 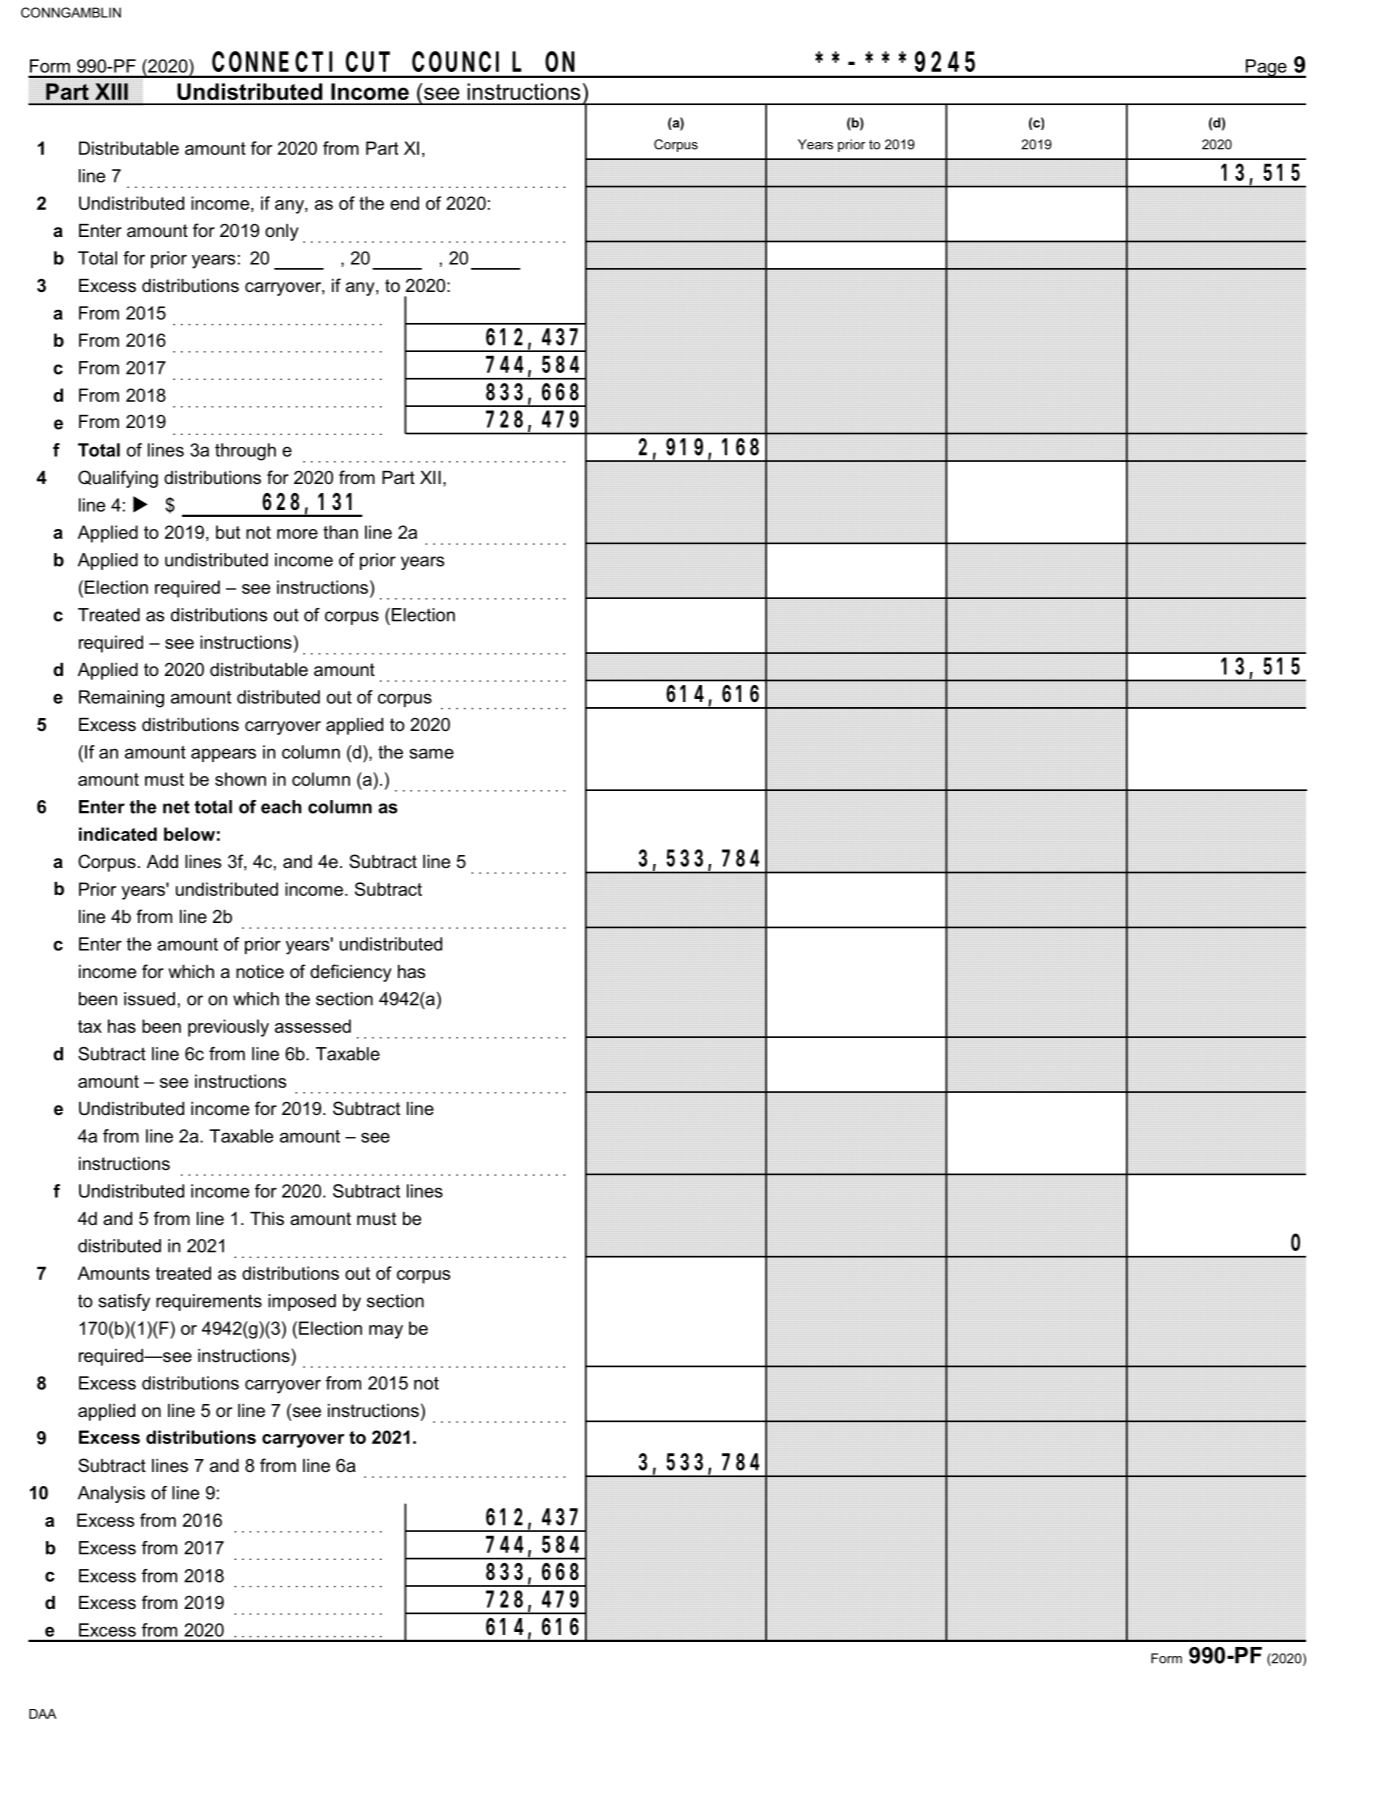 I want to click on XIII, so click(x=111, y=91).
